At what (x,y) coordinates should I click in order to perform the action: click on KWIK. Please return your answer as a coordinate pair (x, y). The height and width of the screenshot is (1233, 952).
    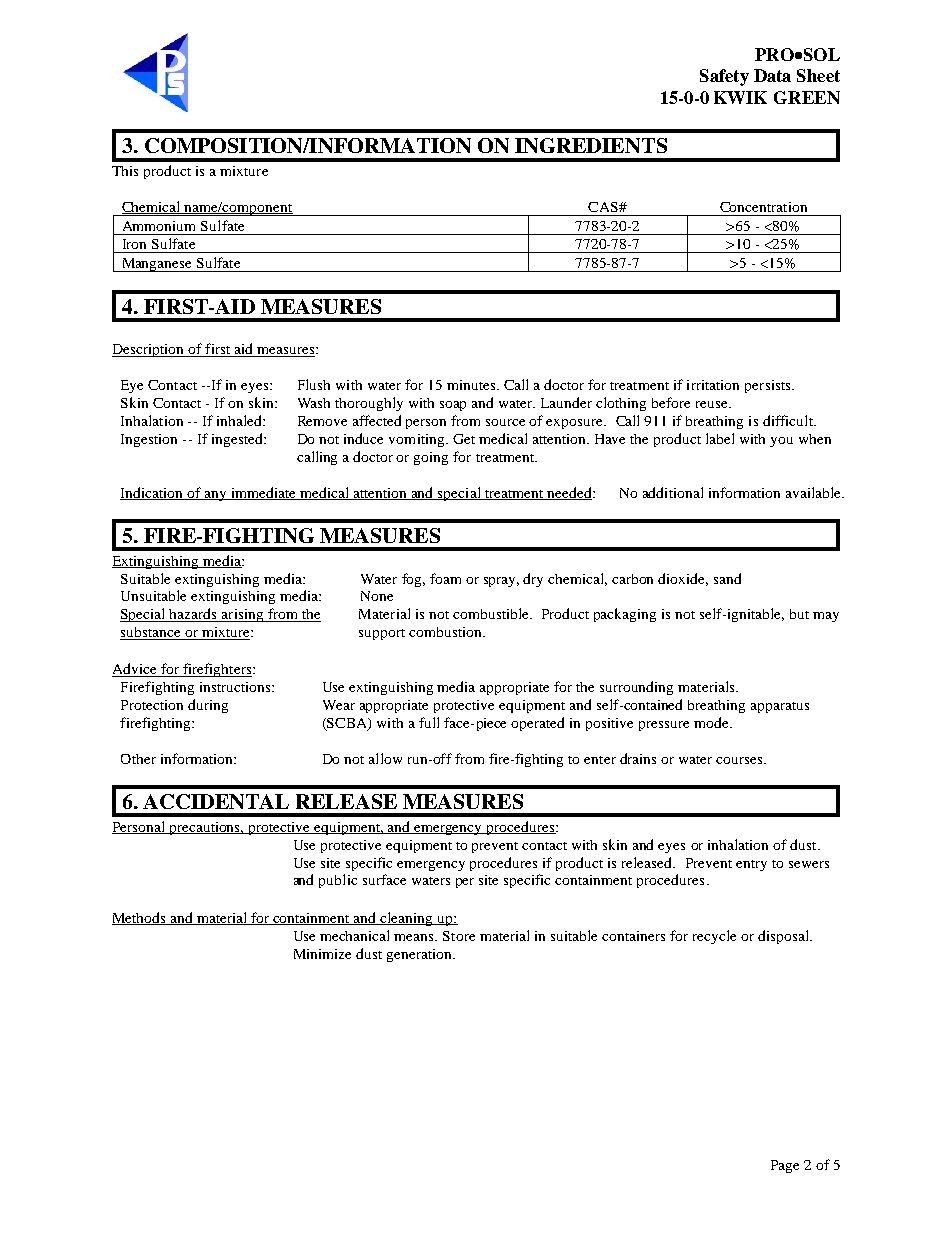
    Looking at the image, I should click on (740, 97).
